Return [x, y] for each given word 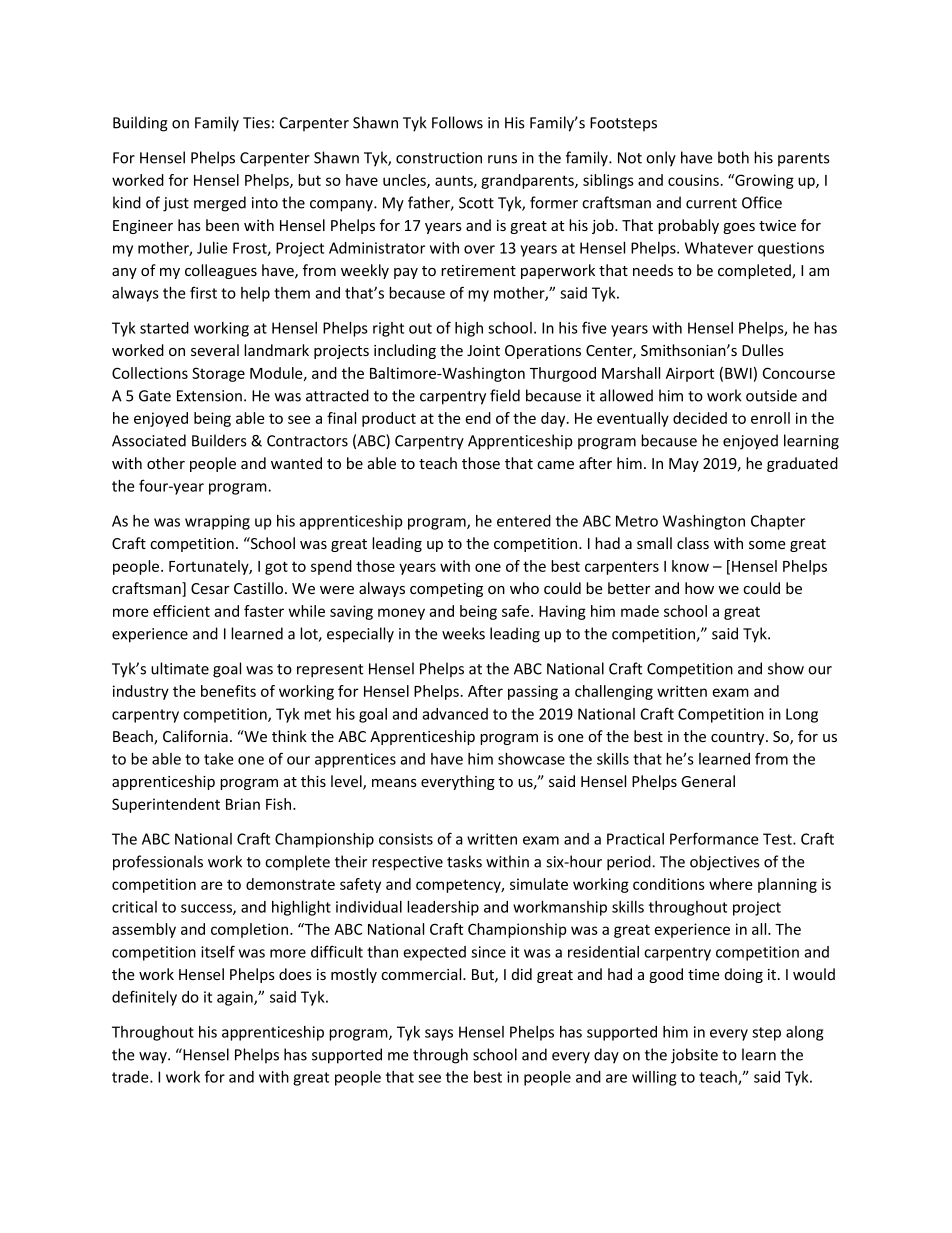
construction [439, 158]
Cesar [210, 588]
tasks [464, 861]
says [439, 1035]
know [690, 566]
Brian [243, 804]
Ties [256, 123]
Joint [483, 350]
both [733, 157]
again [236, 998]
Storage [218, 374]
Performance [714, 838]
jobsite [694, 1056]
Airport [690, 374]
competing [446, 590]
